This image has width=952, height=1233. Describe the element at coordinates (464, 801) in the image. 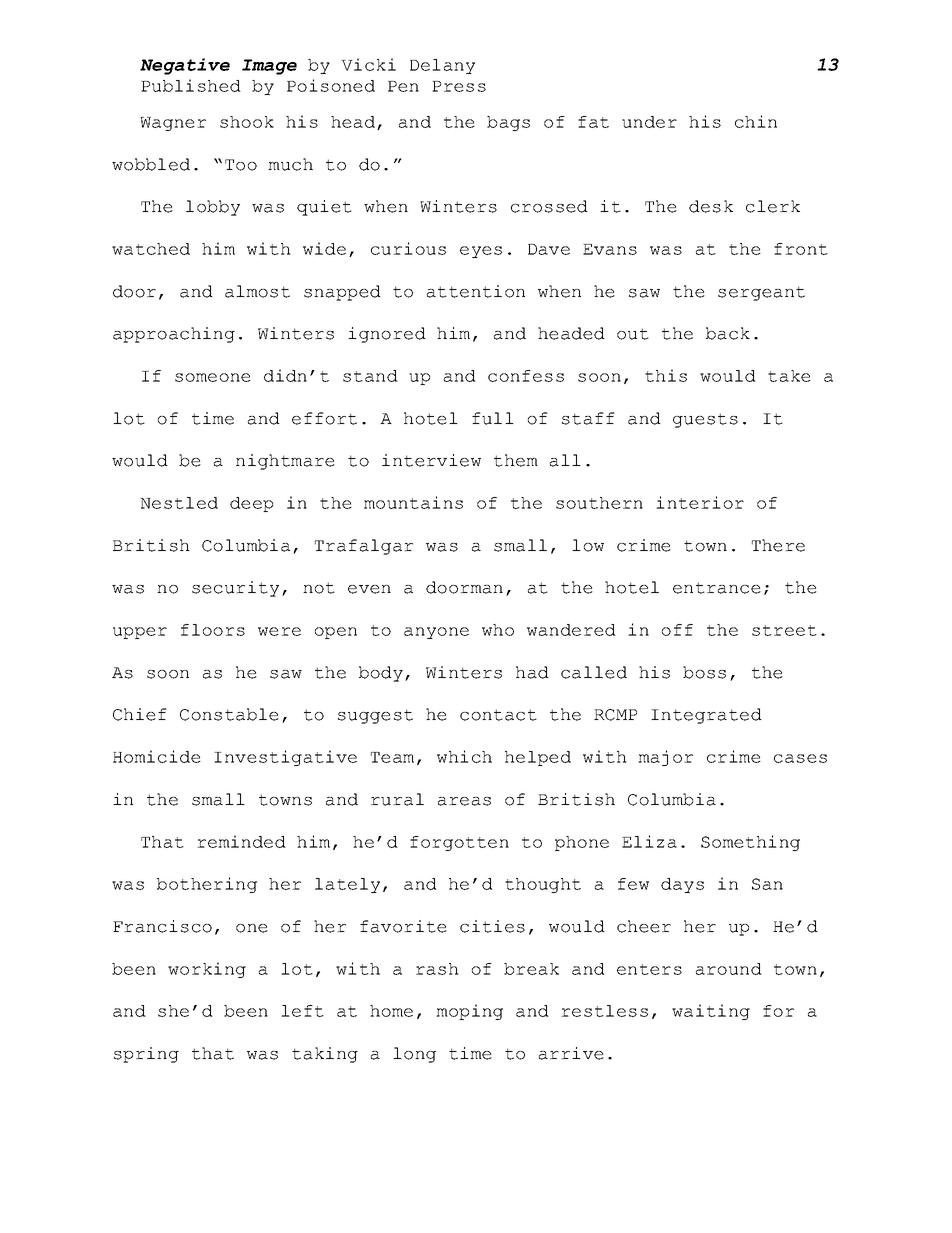

I see `areas` at that location.
